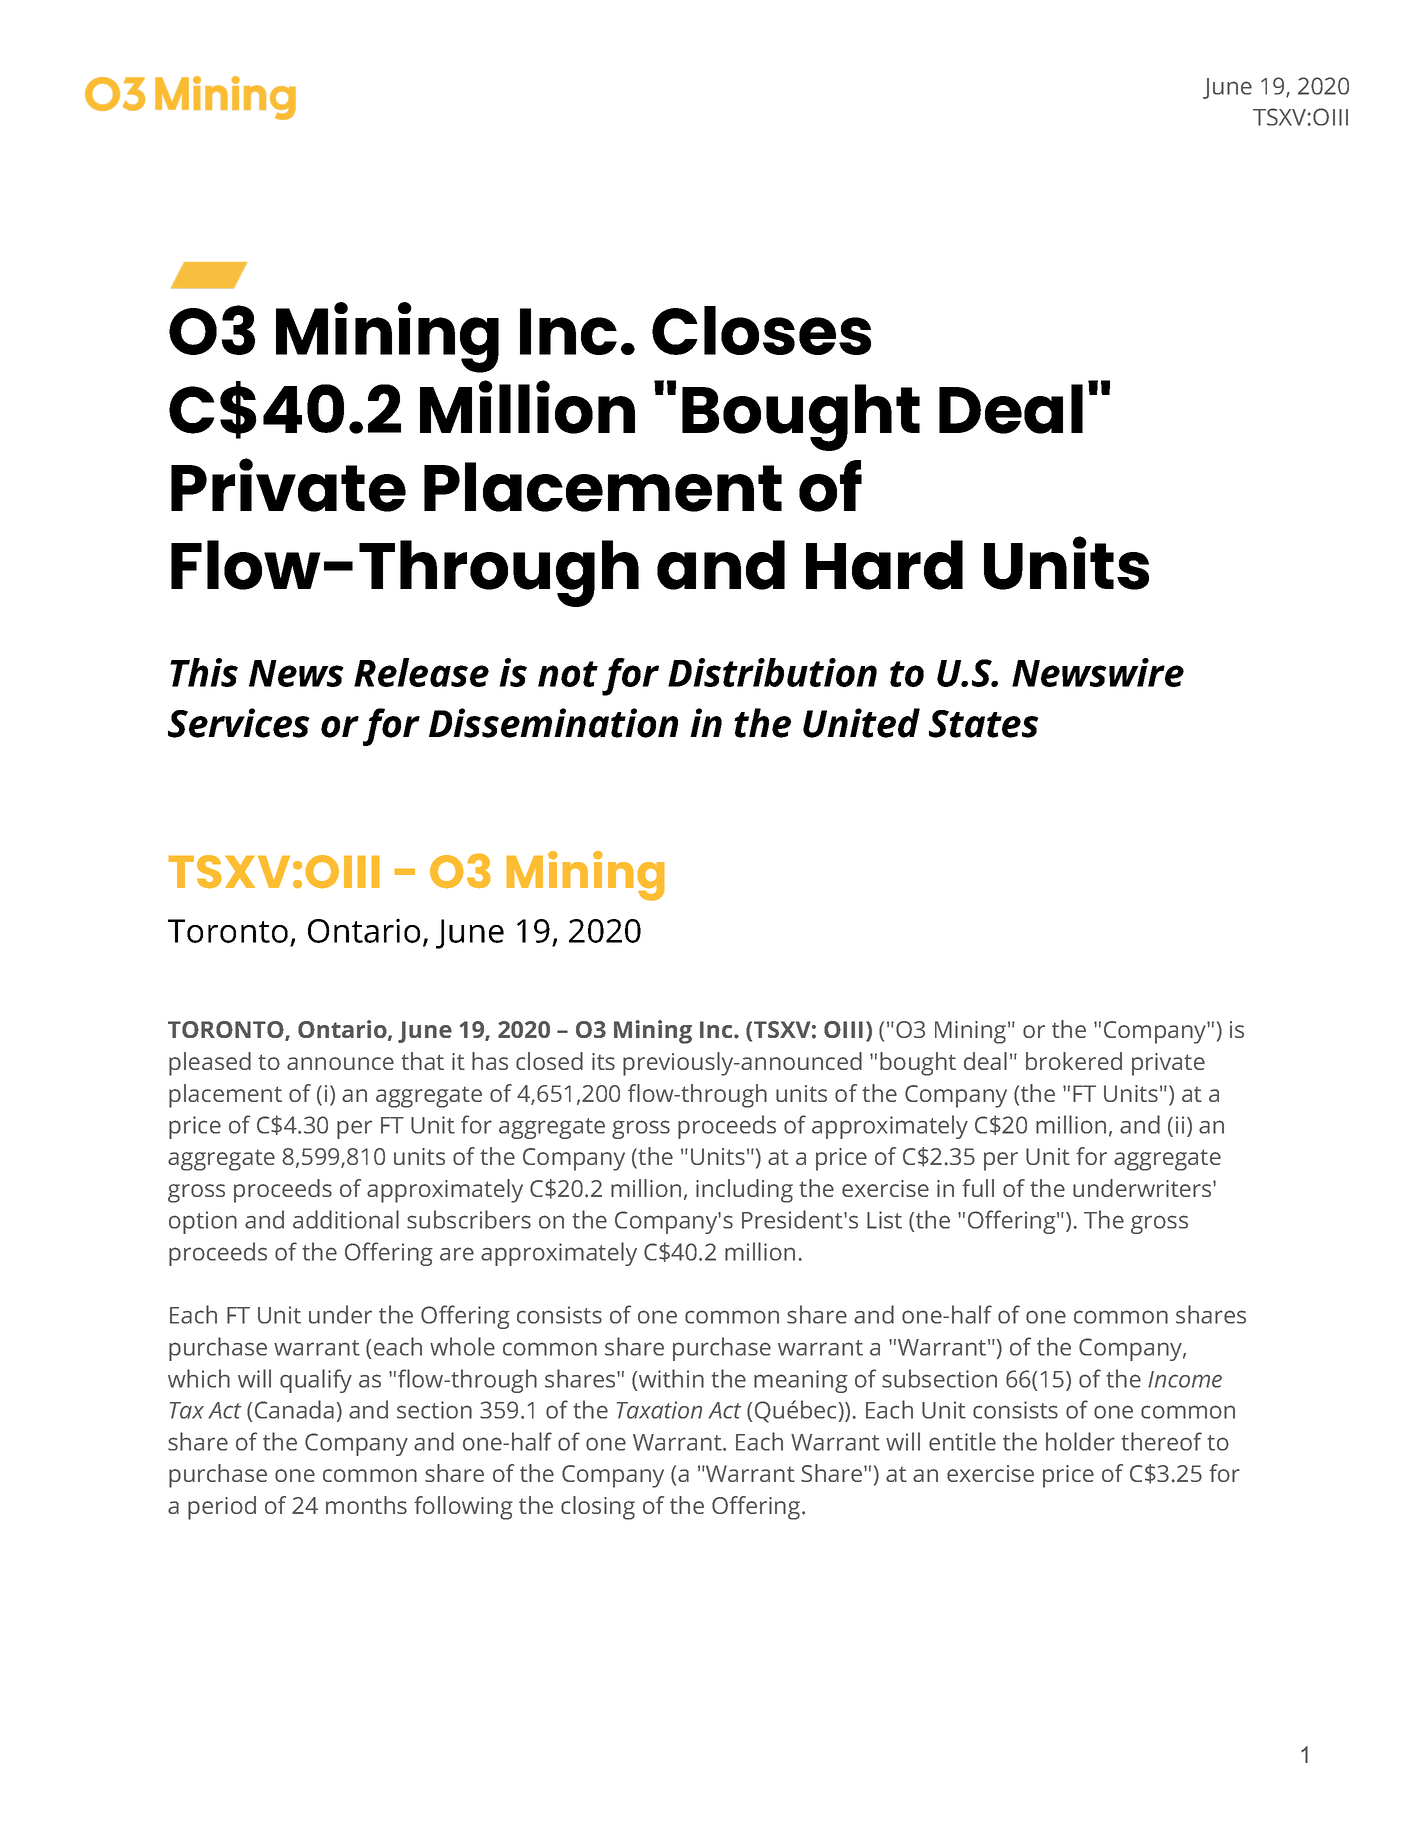 The image size is (1424, 1843). I want to click on Hard, so click(884, 565).
